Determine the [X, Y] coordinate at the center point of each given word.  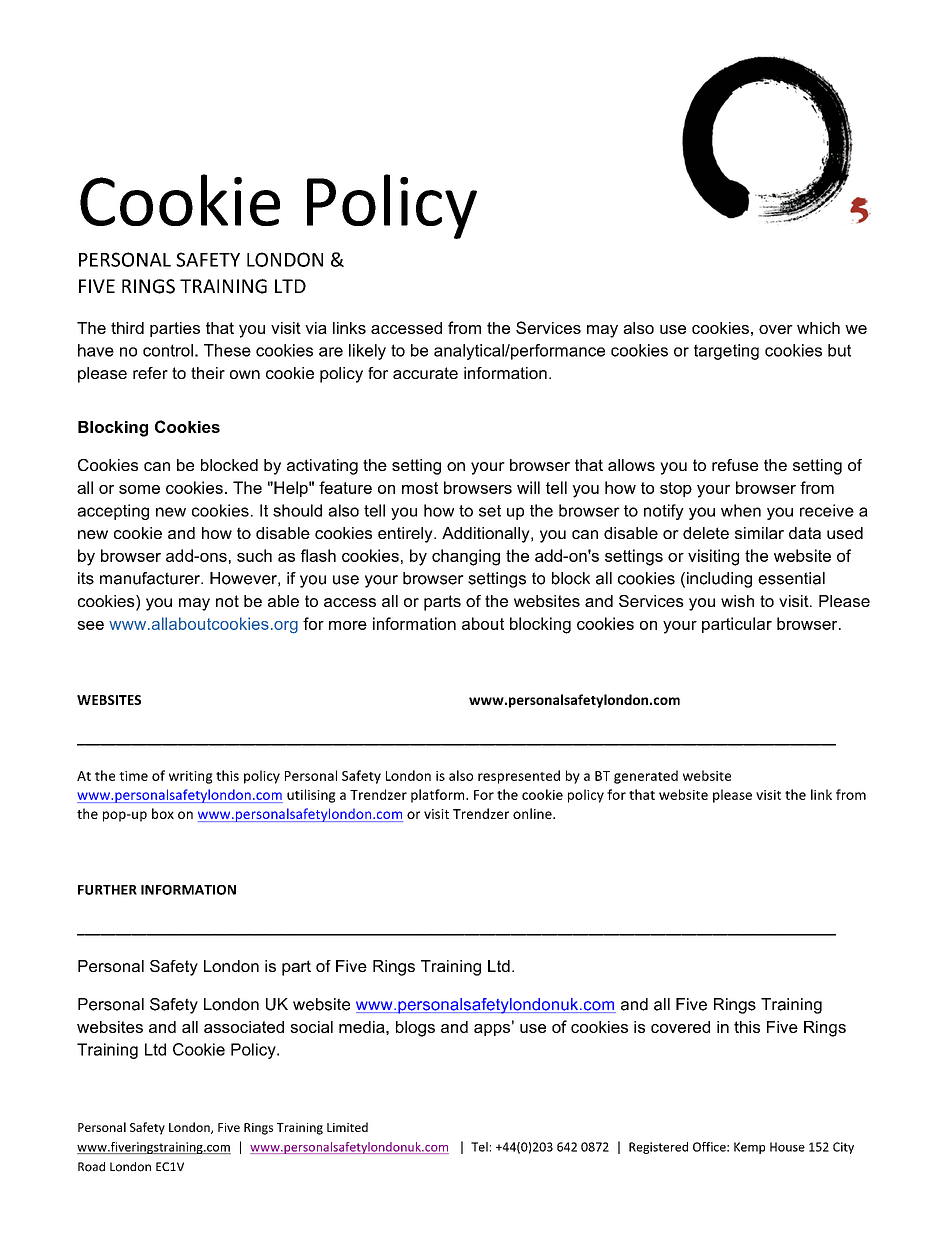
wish [737, 601]
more [348, 625]
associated [244, 1027]
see [90, 625]
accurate [425, 373]
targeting [726, 352]
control [168, 350]
